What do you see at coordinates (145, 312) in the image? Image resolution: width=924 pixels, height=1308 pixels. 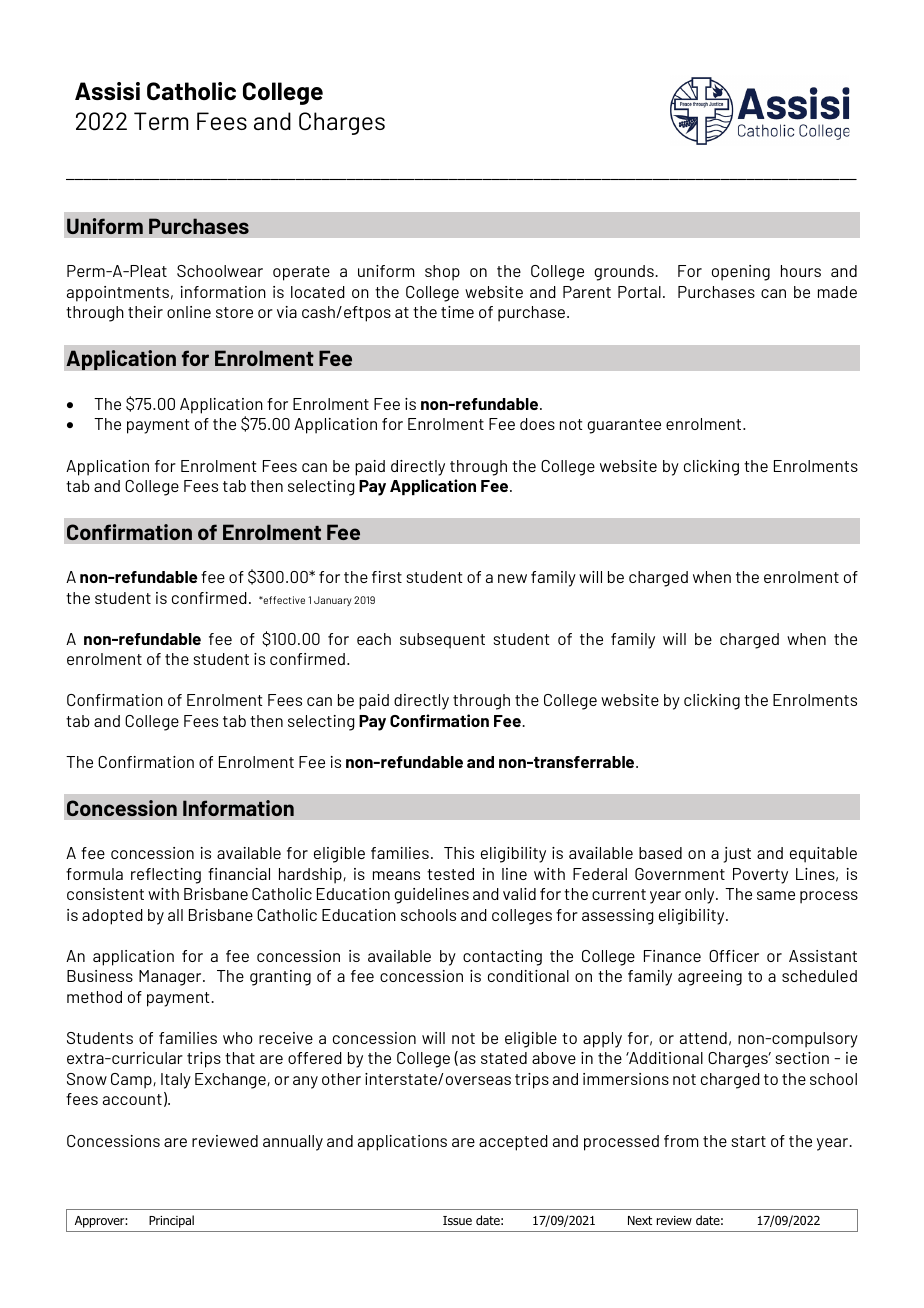 I see `their` at bounding box center [145, 312].
